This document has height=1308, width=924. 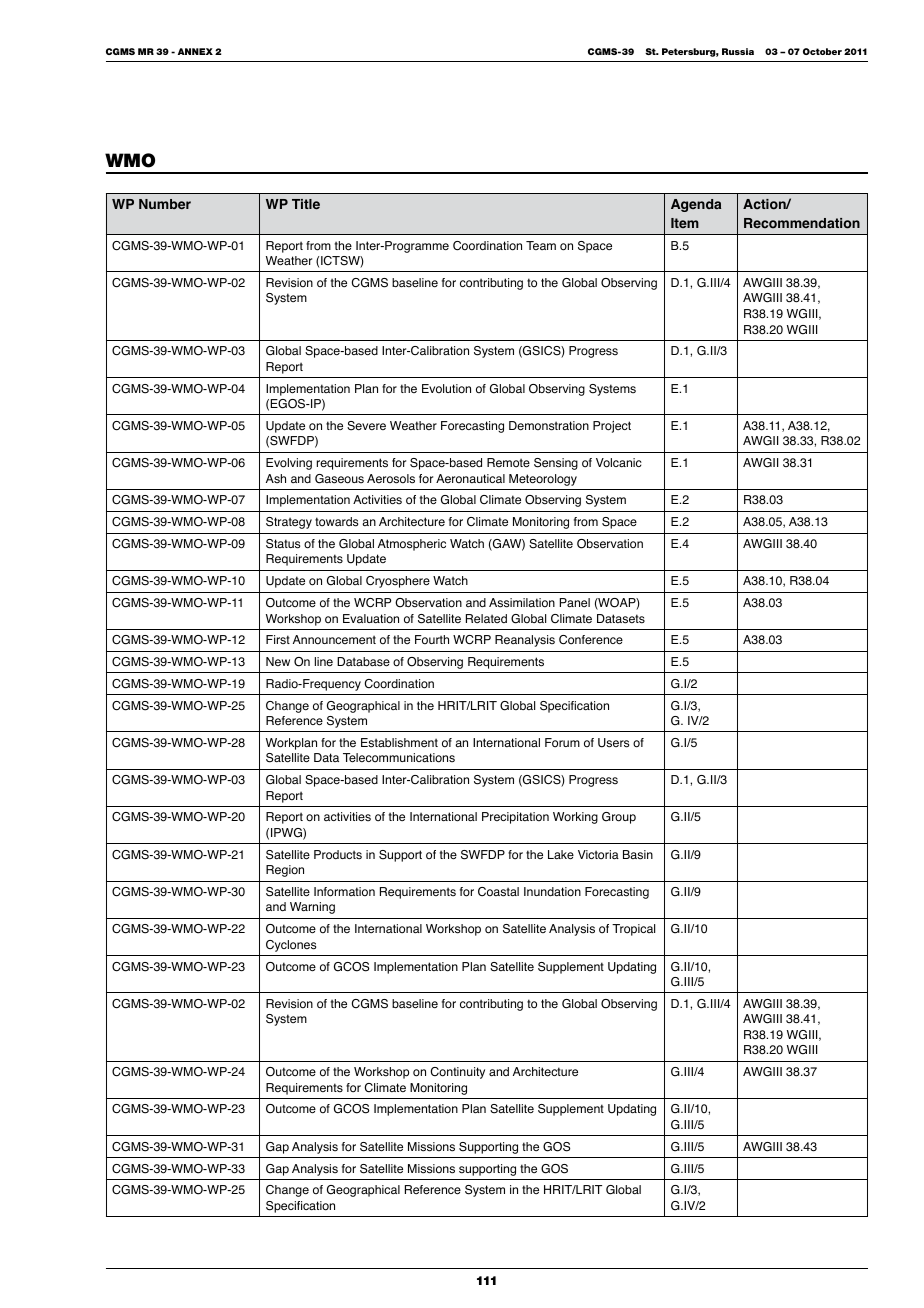 What do you see at coordinates (633, 930) in the document?
I see `Tropical` at bounding box center [633, 930].
